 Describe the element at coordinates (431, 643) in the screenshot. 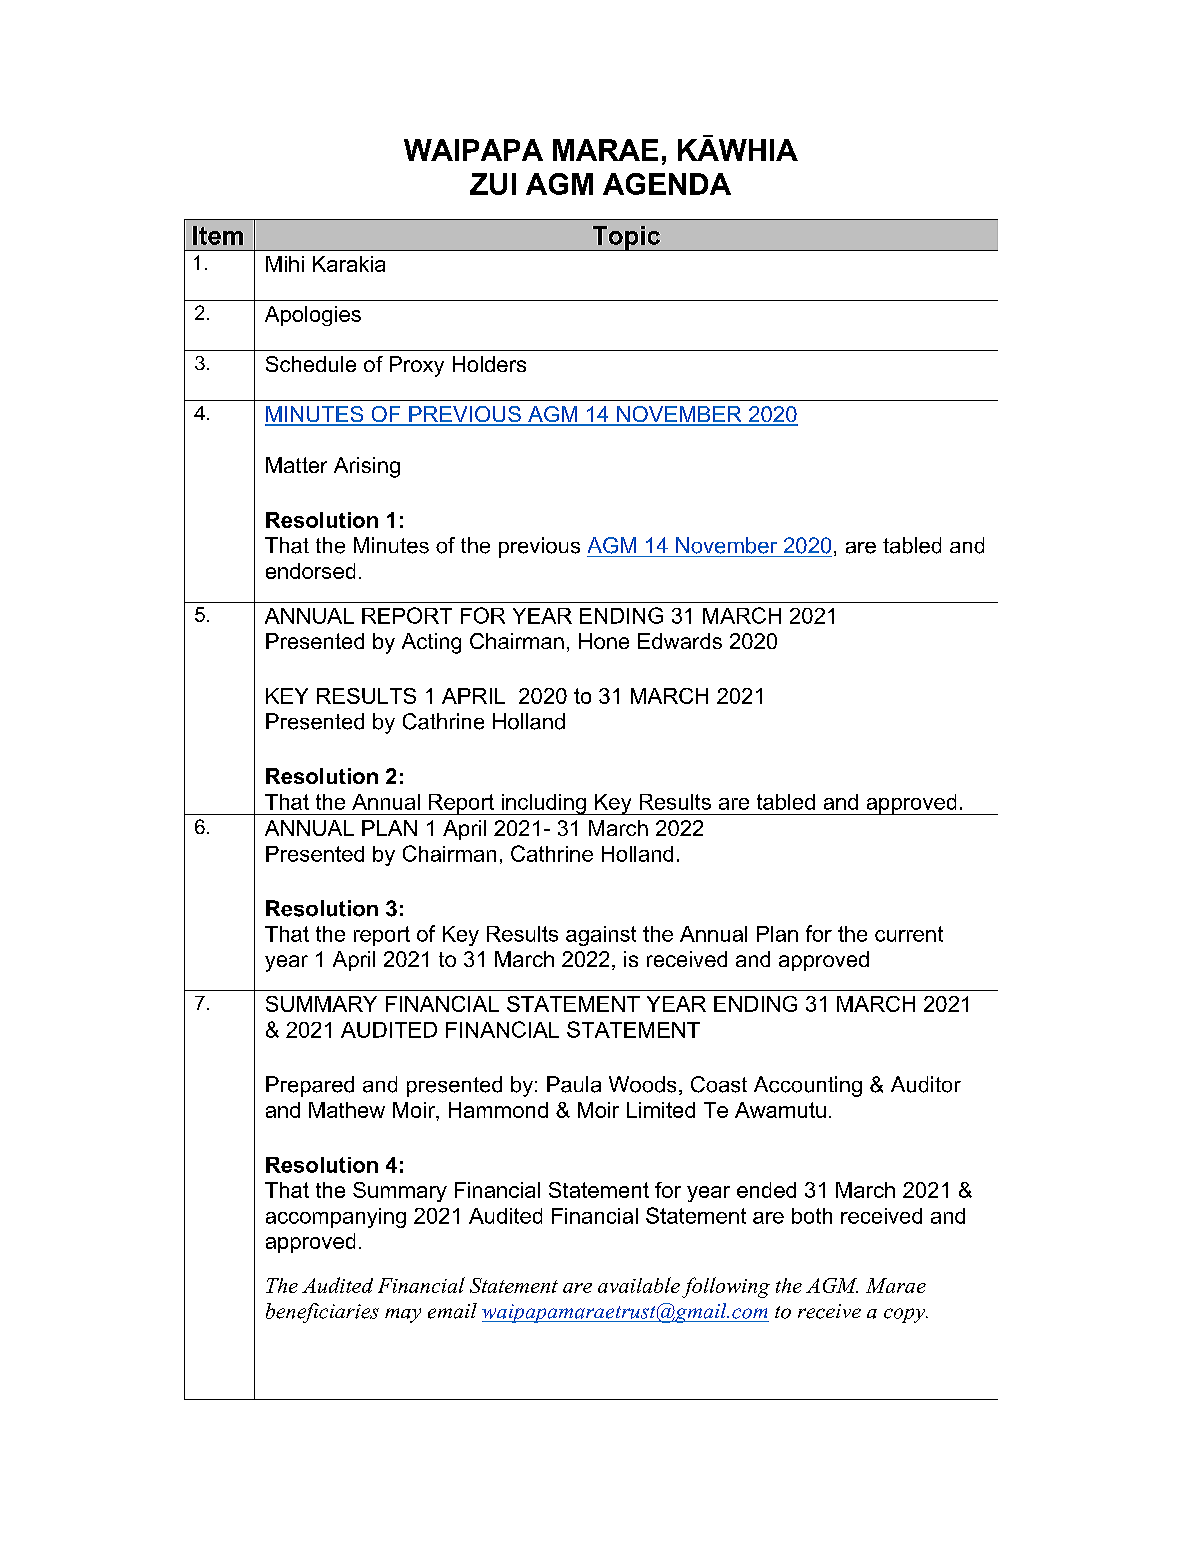

I see `Acting` at that location.
